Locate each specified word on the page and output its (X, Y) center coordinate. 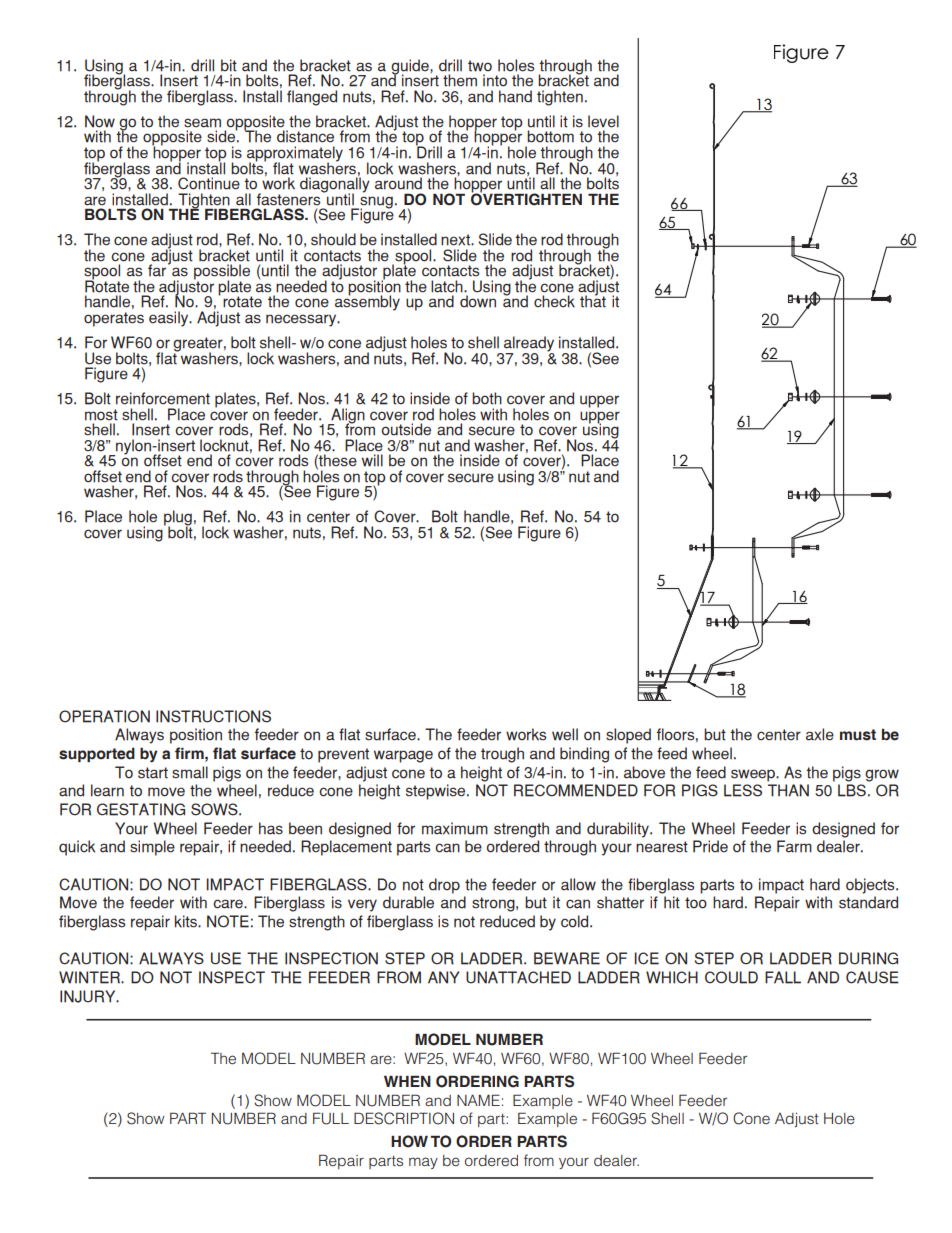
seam (202, 123)
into (495, 80)
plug (178, 519)
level (603, 121)
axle (820, 734)
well (565, 734)
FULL (331, 1118)
